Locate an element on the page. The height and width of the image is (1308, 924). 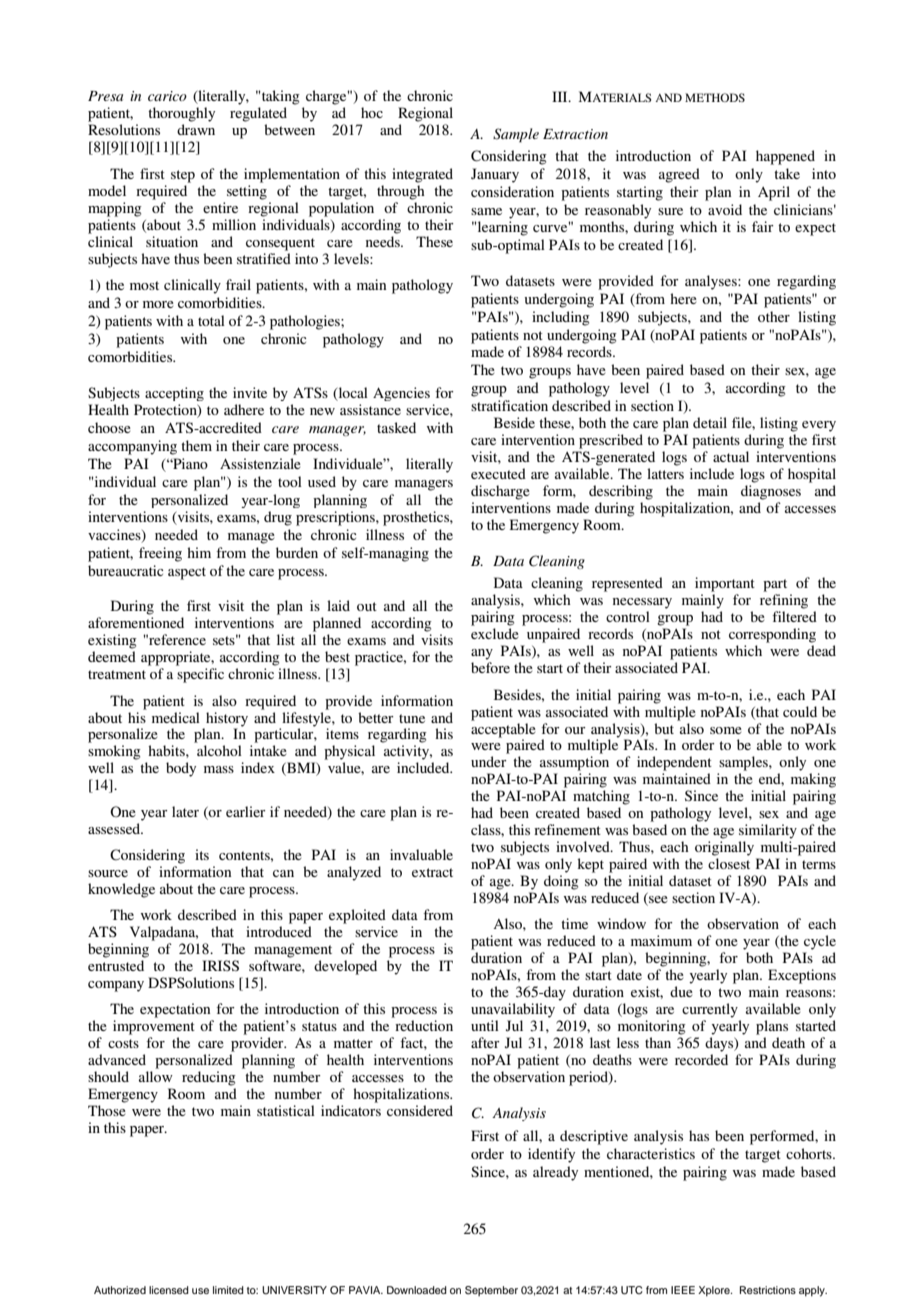
diagnoses is located at coordinates (771, 492).
